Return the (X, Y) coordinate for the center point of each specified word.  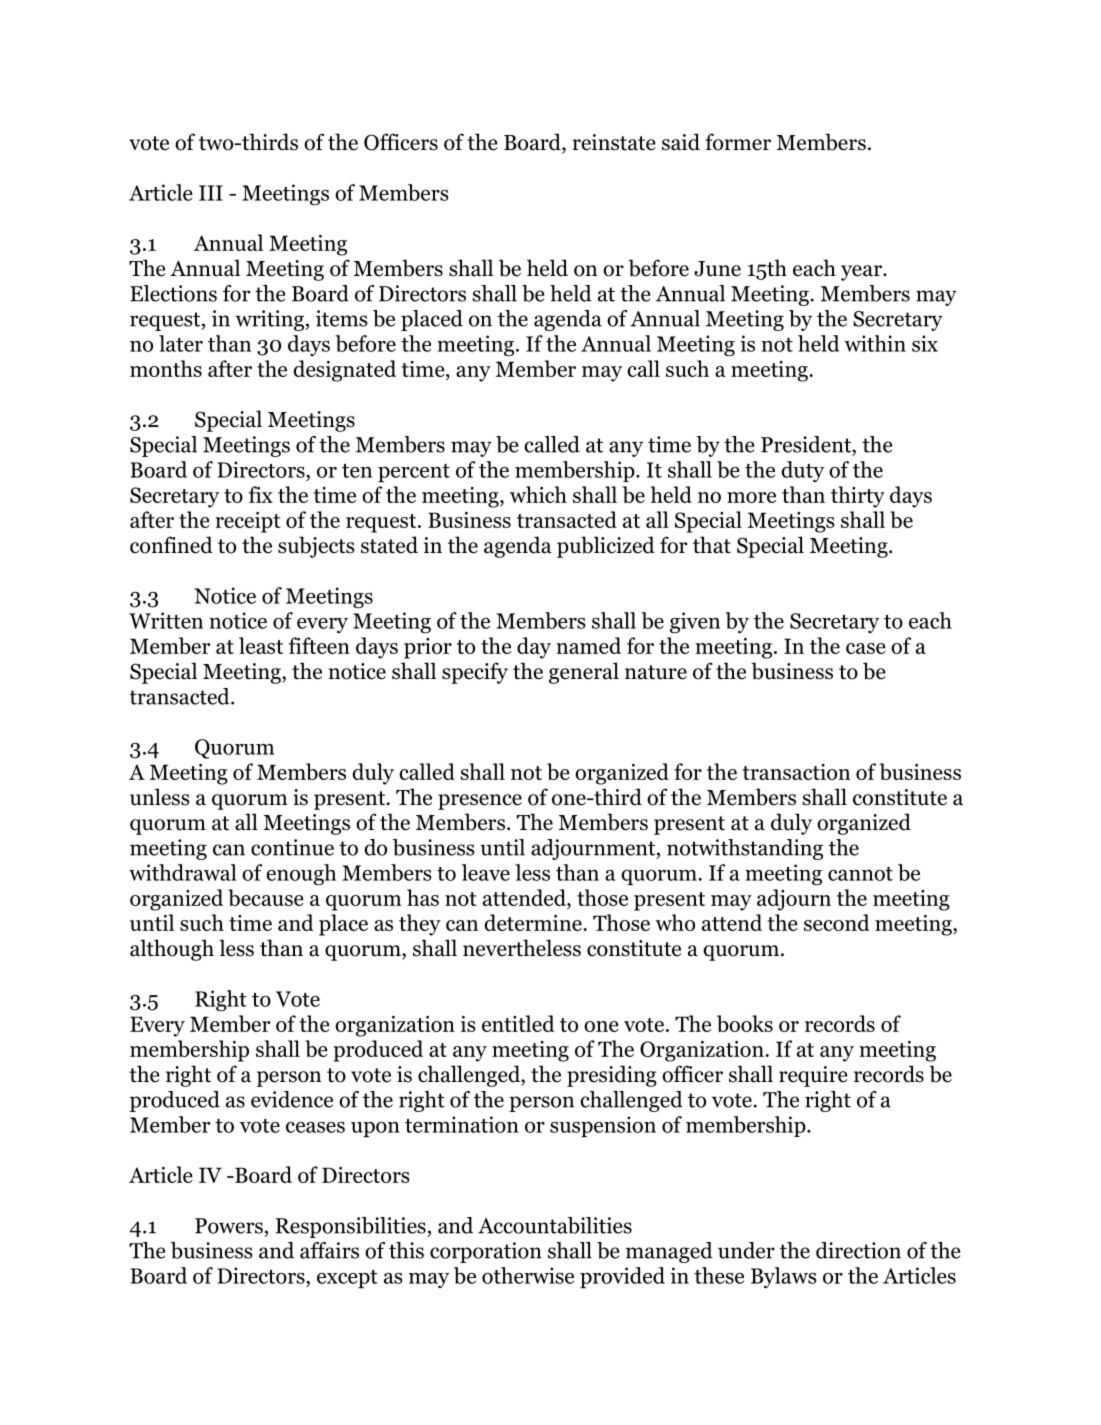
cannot (860, 874)
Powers (229, 1226)
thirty (858, 497)
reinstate (614, 142)
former (738, 142)
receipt (247, 522)
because (266, 897)
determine (534, 922)
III (211, 193)
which (538, 494)
